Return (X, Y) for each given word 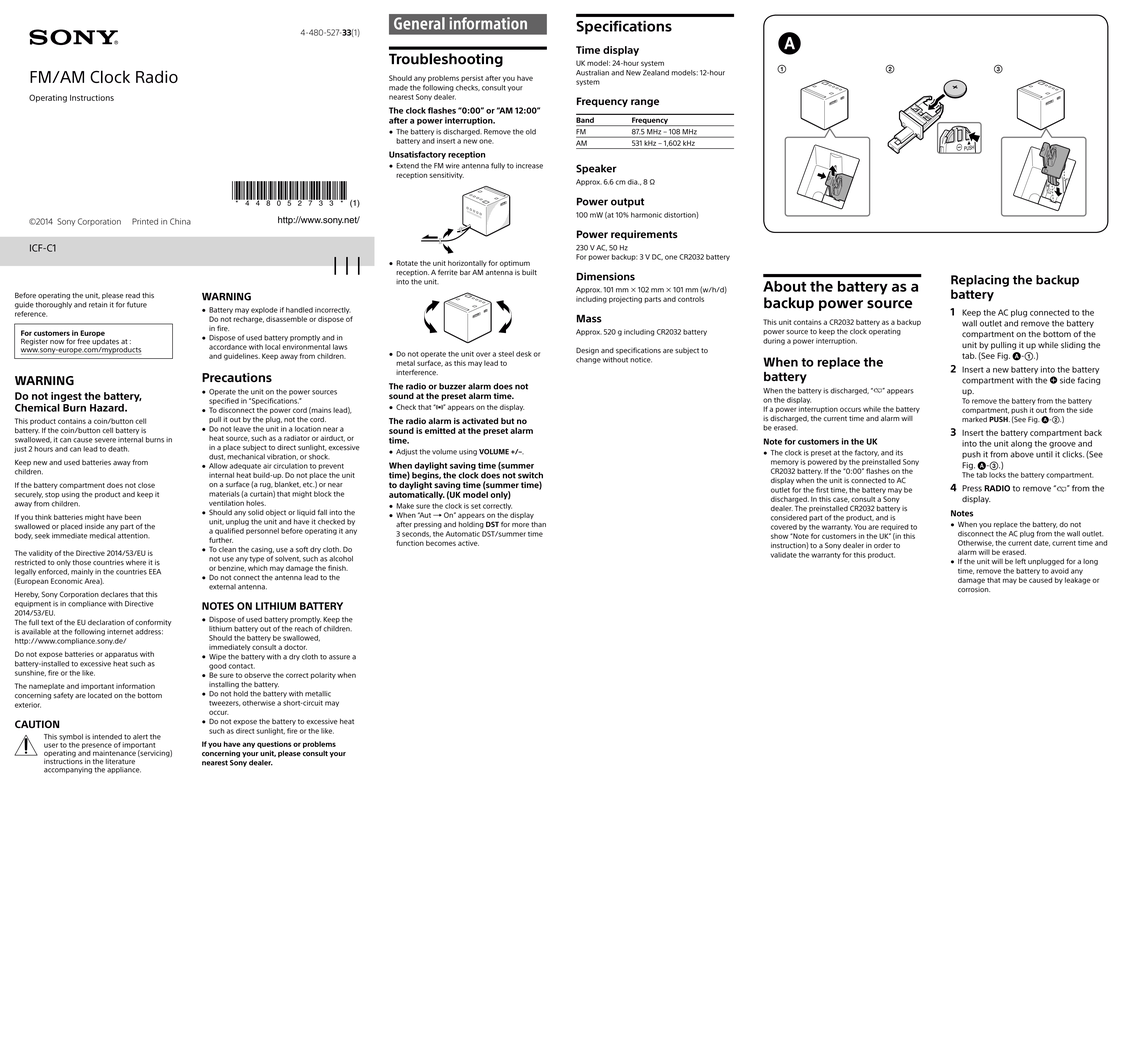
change (588, 360)
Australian (592, 73)
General (419, 23)
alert (140, 737)
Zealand (656, 73)
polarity (323, 675)
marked (974, 420)
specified (224, 401)
